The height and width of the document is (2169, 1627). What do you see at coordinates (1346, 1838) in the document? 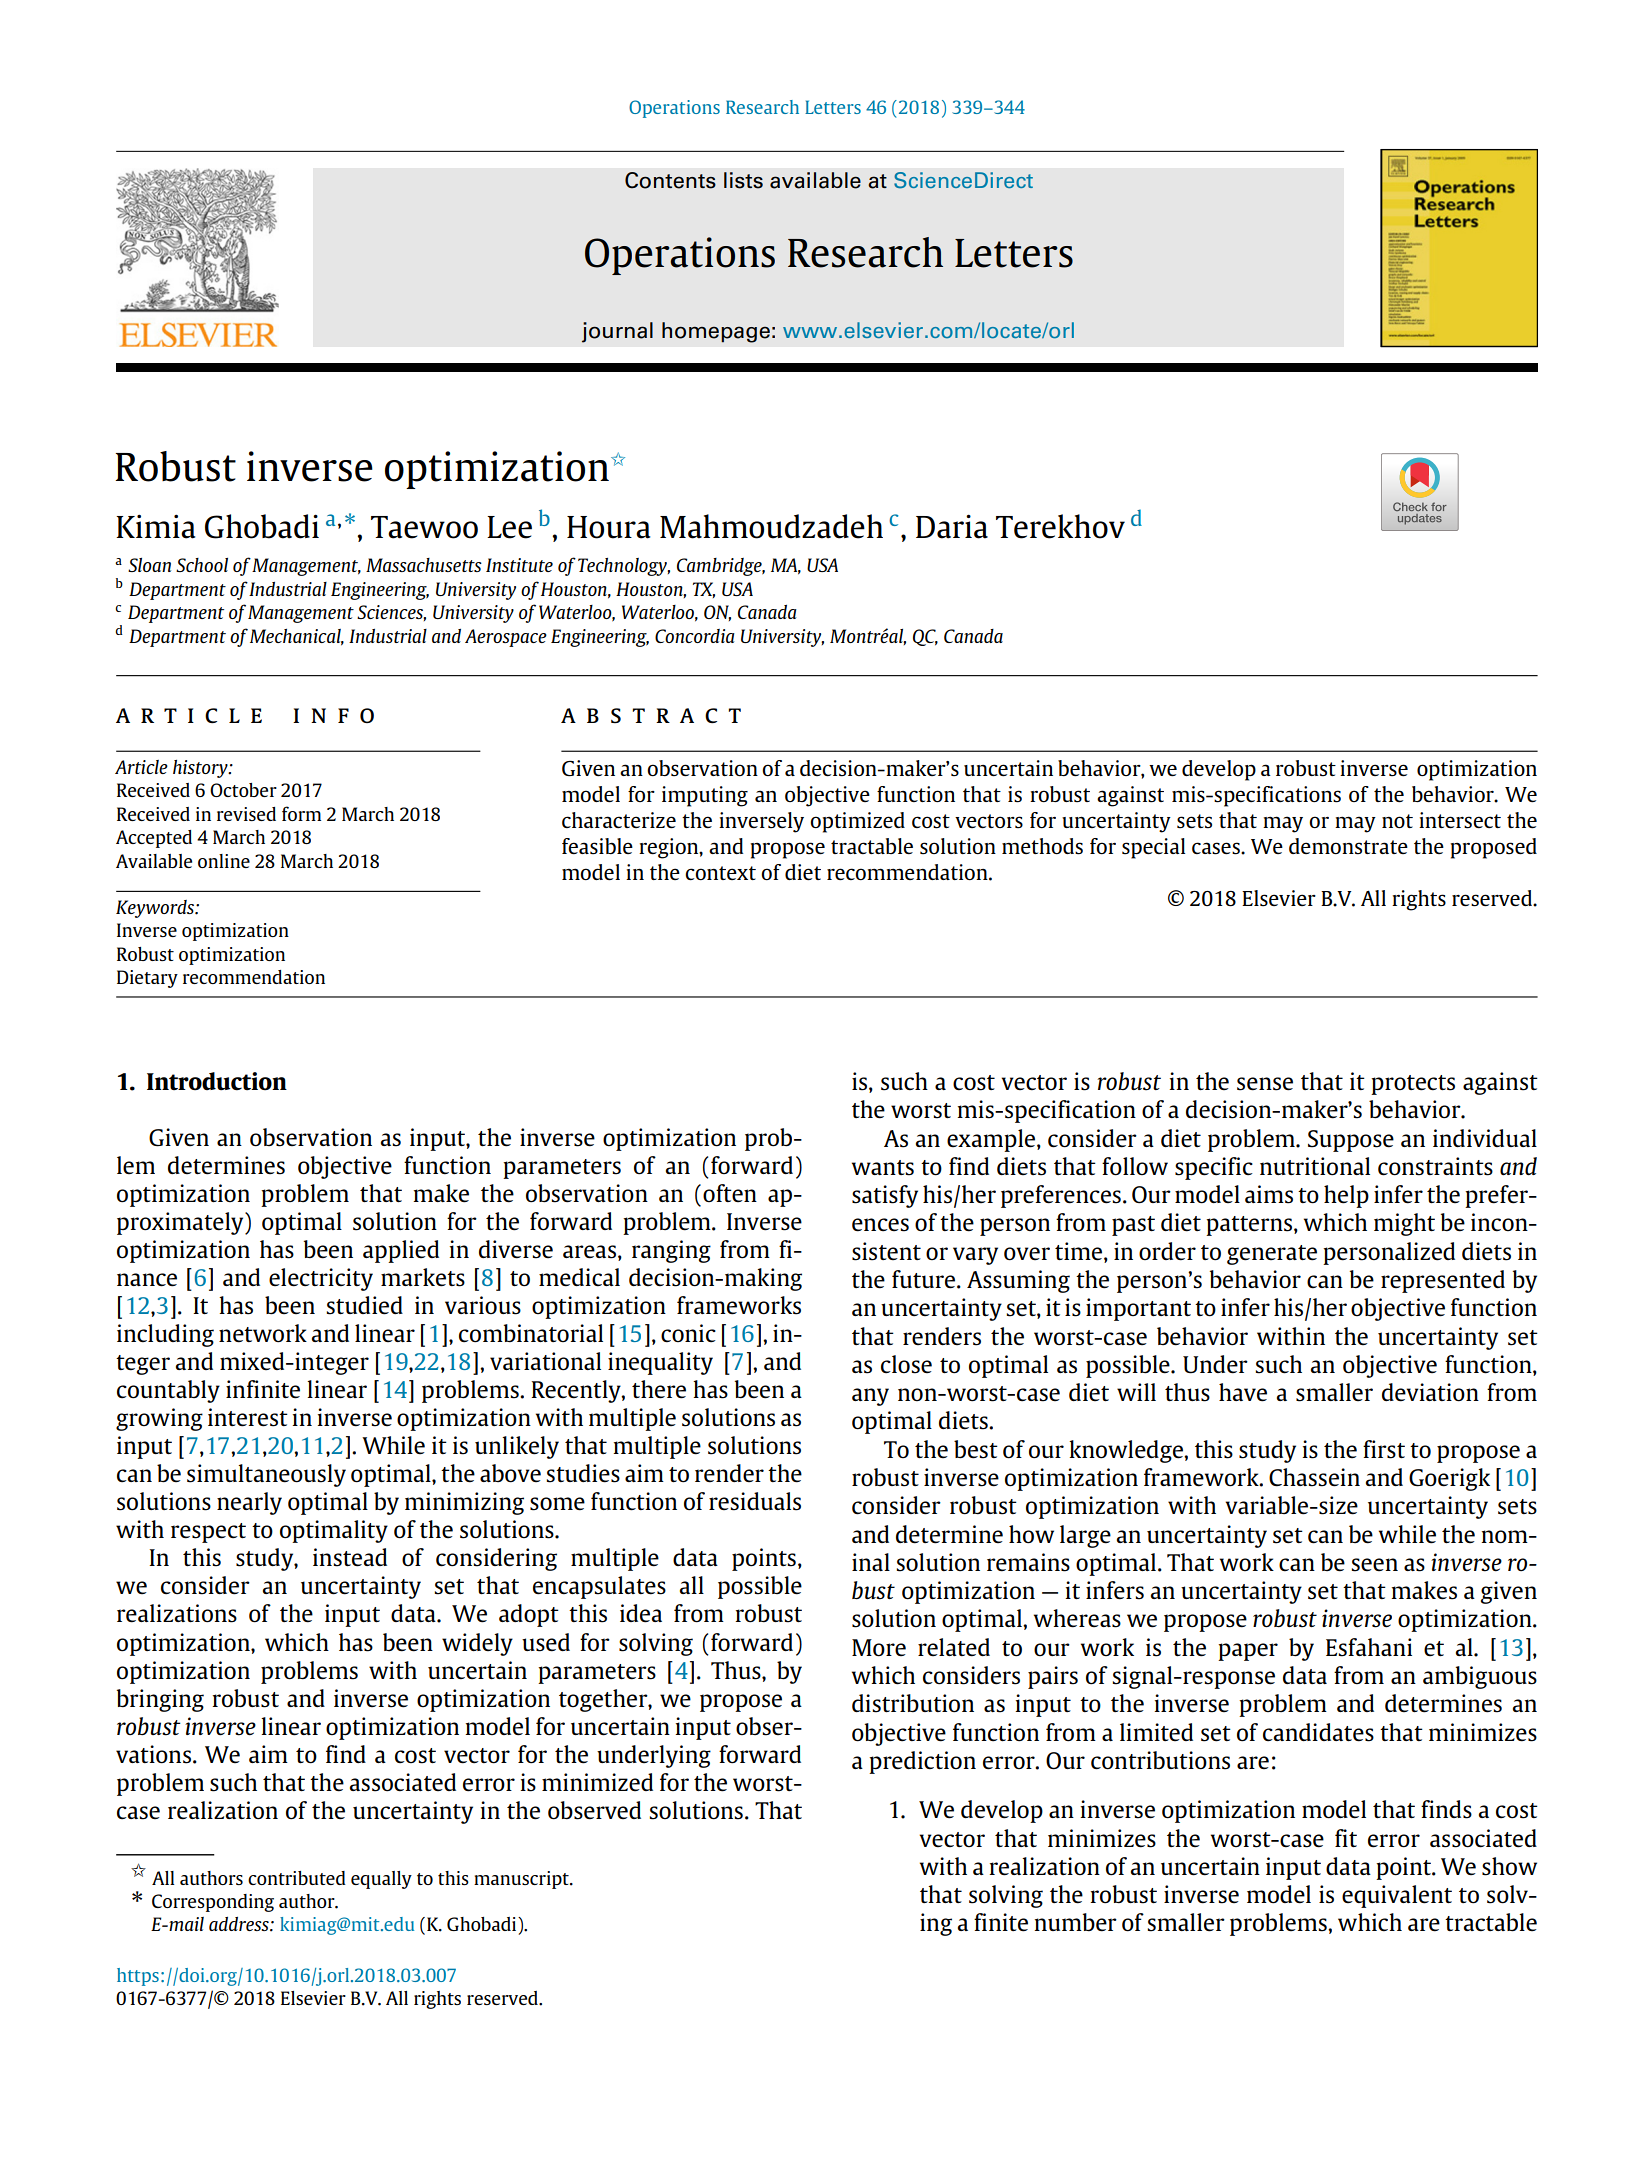
I see `fit` at bounding box center [1346, 1838].
